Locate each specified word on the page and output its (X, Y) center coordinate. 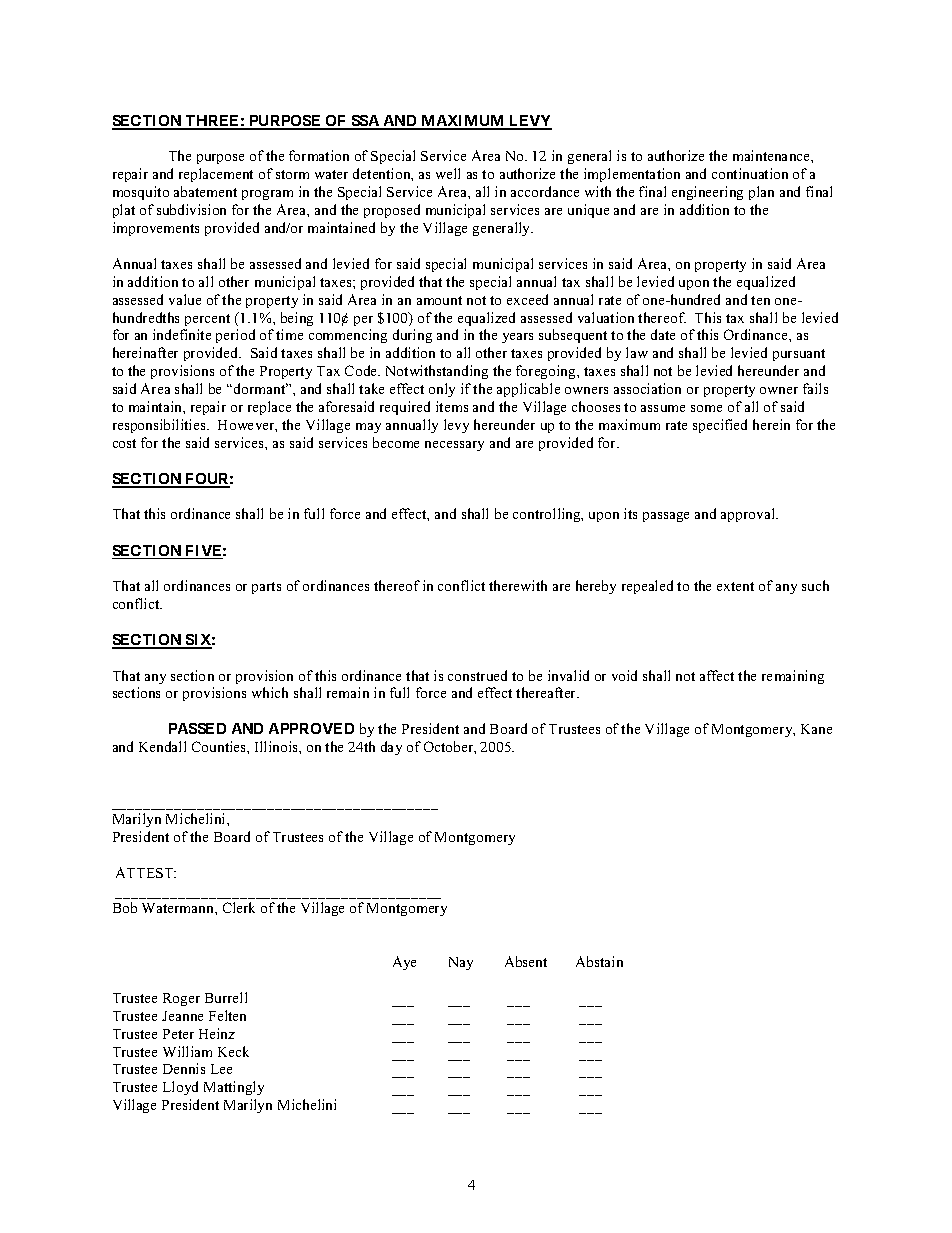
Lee (221, 1069)
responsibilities (160, 426)
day (391, 748)
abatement (205, 191)
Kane (816, 729)
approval (749, 515)
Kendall (162, 746)
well (448, 173)
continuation (750, 173)
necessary (454, 446)
